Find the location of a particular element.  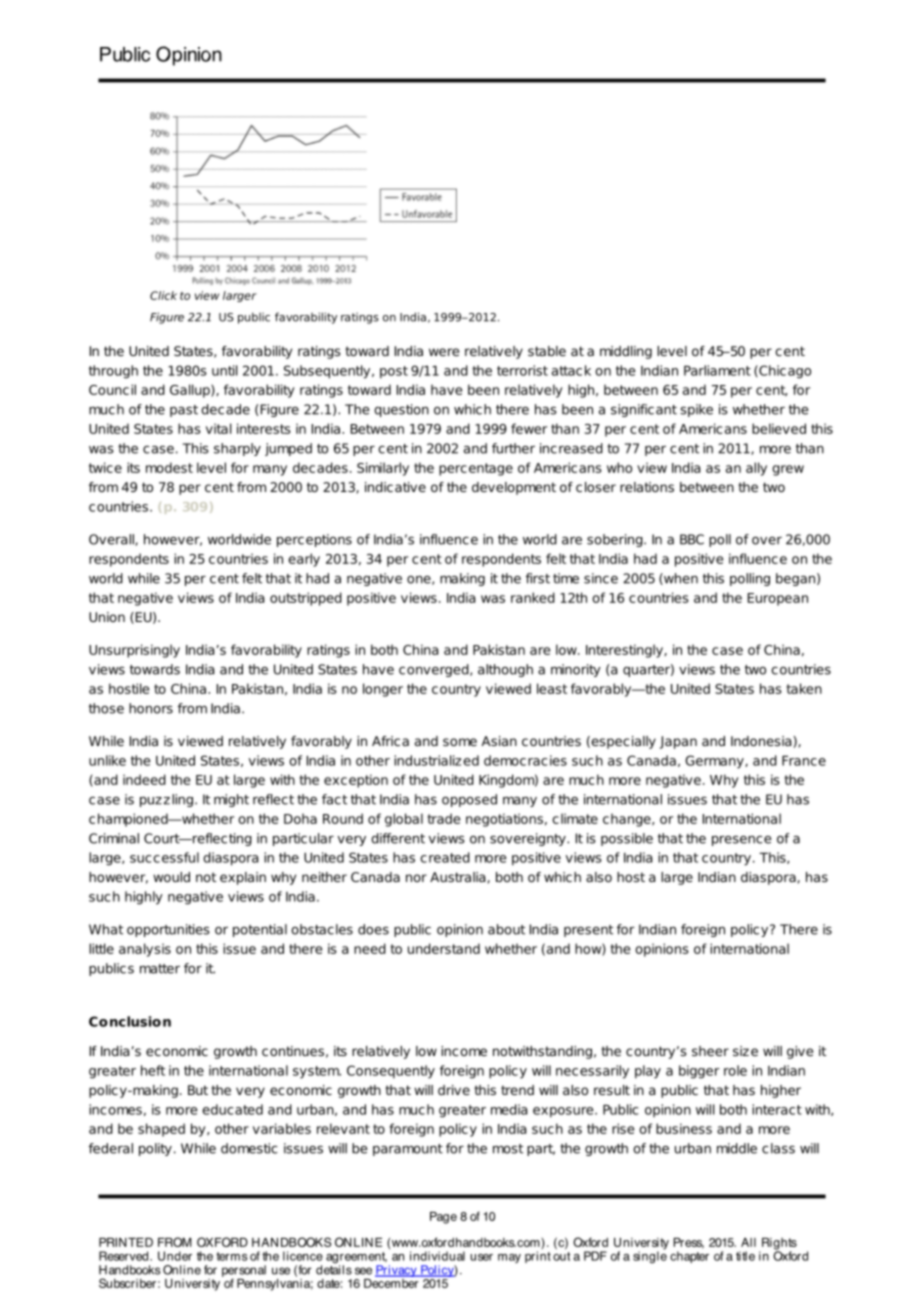

presence is located at coordinates (741, 841).
